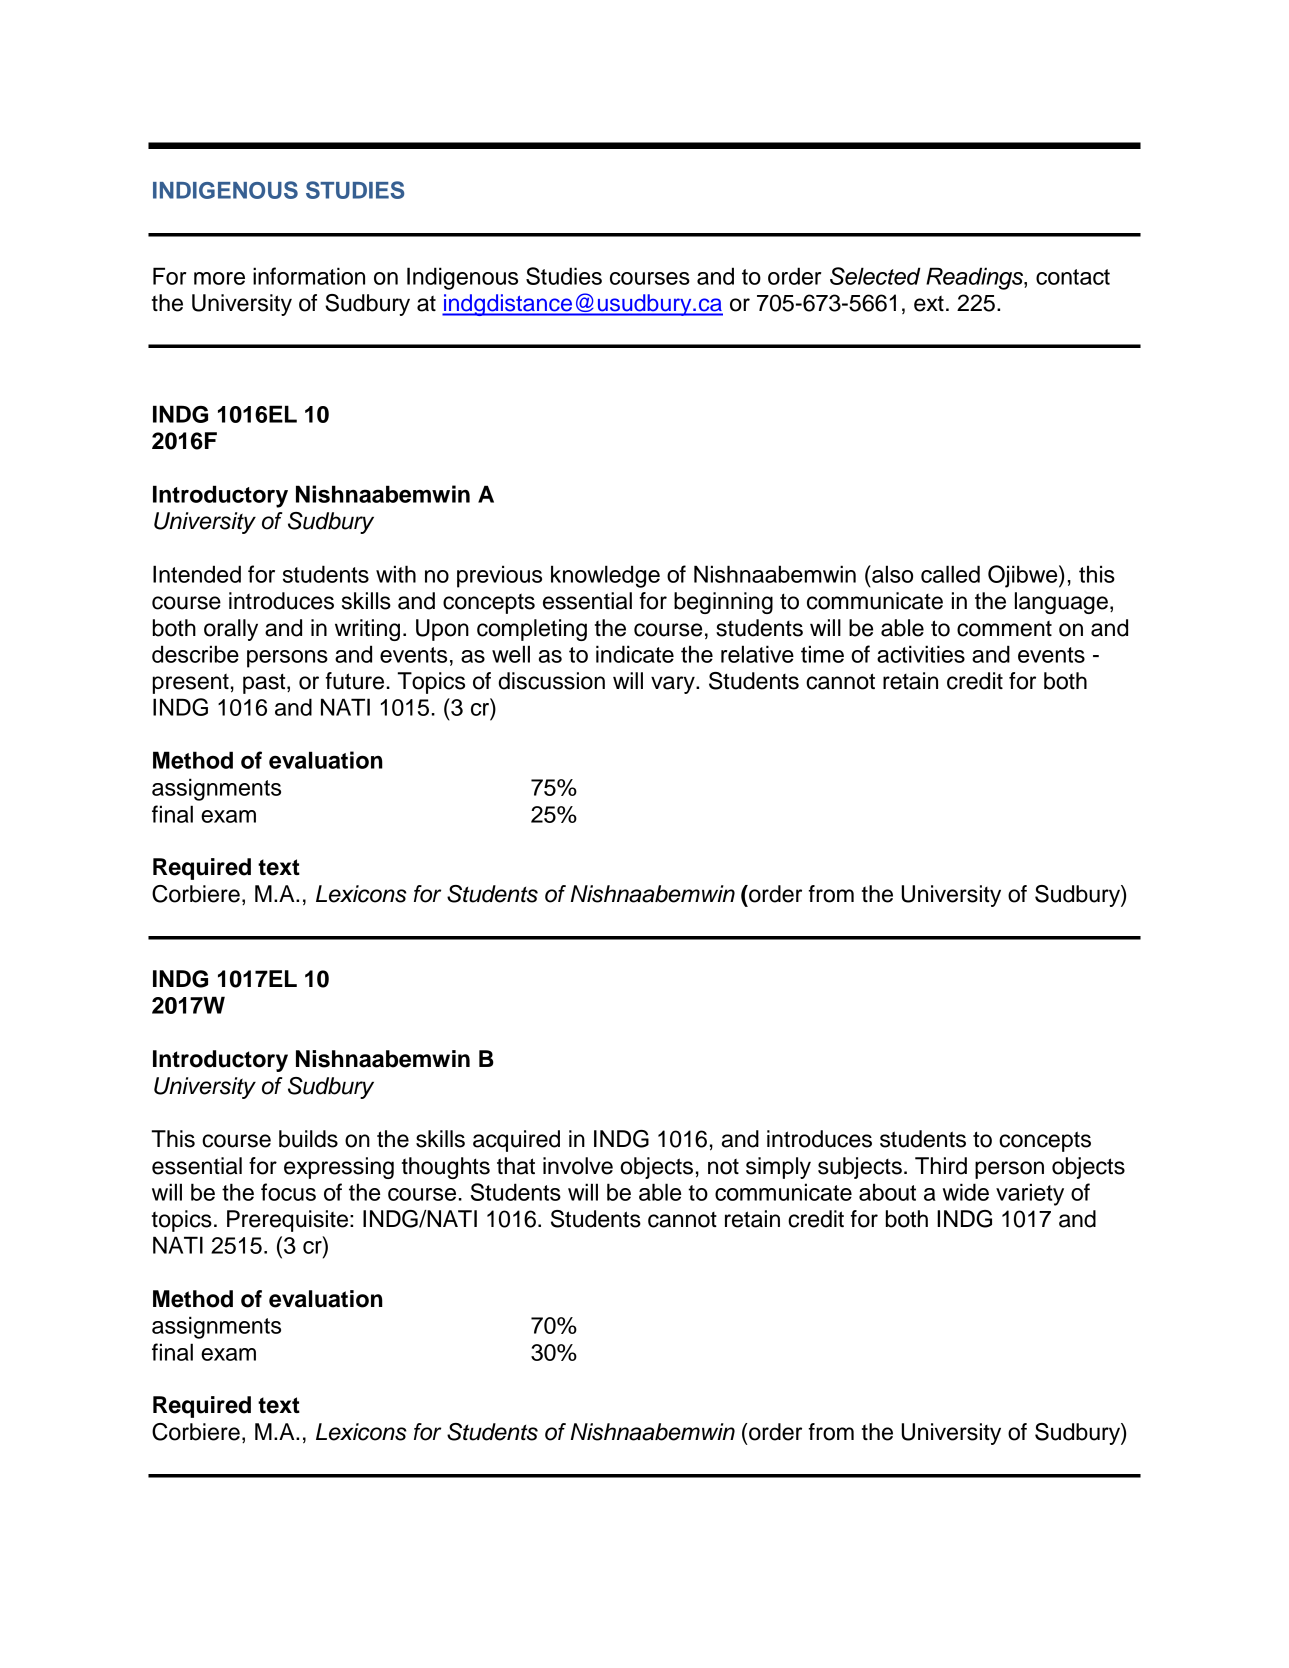 The width and height of the document is (1289, 1668). I want to click on contact, so click(1073, 277).
